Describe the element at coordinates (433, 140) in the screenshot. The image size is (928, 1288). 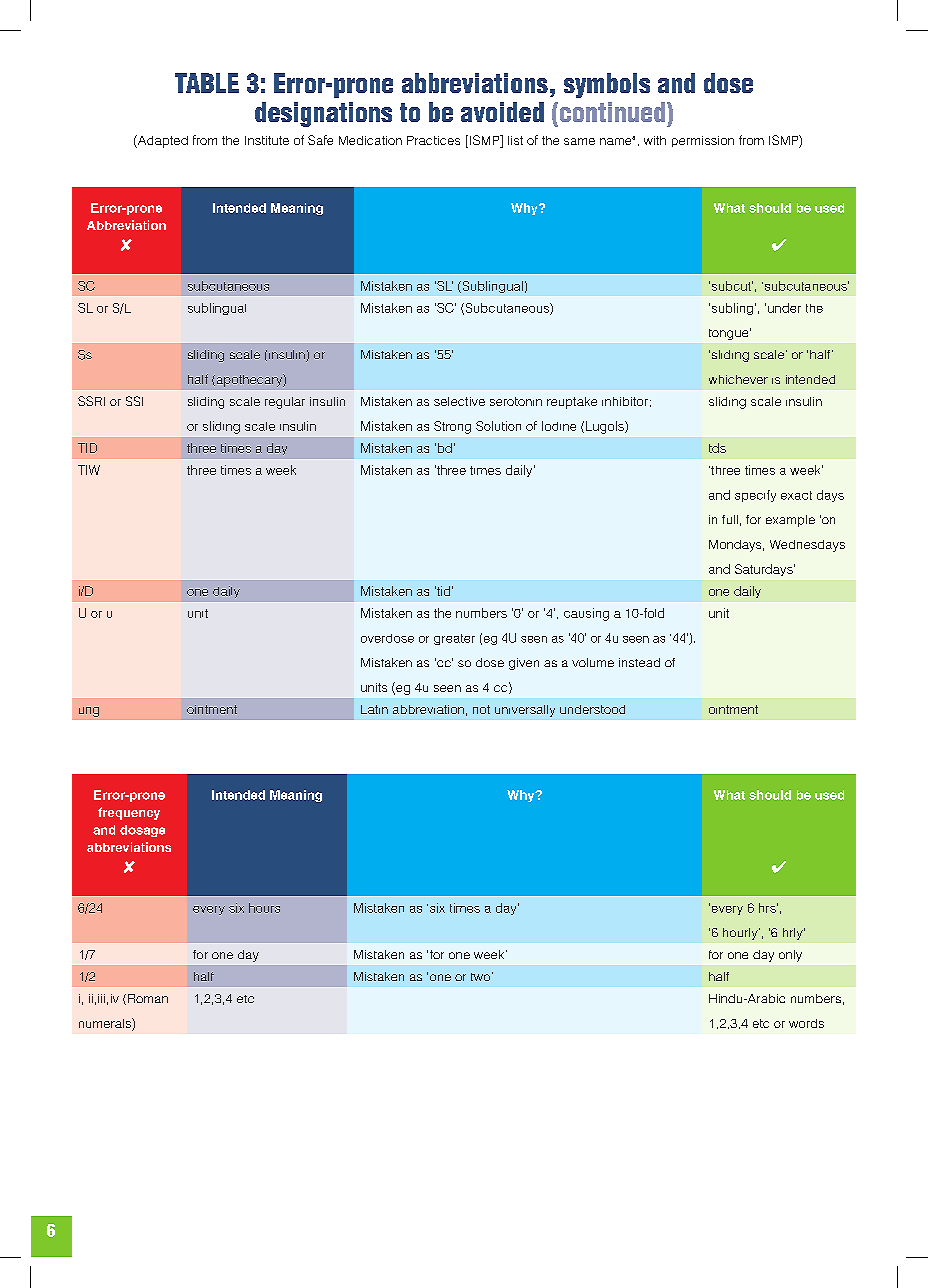
I see `Practices` at that location.
